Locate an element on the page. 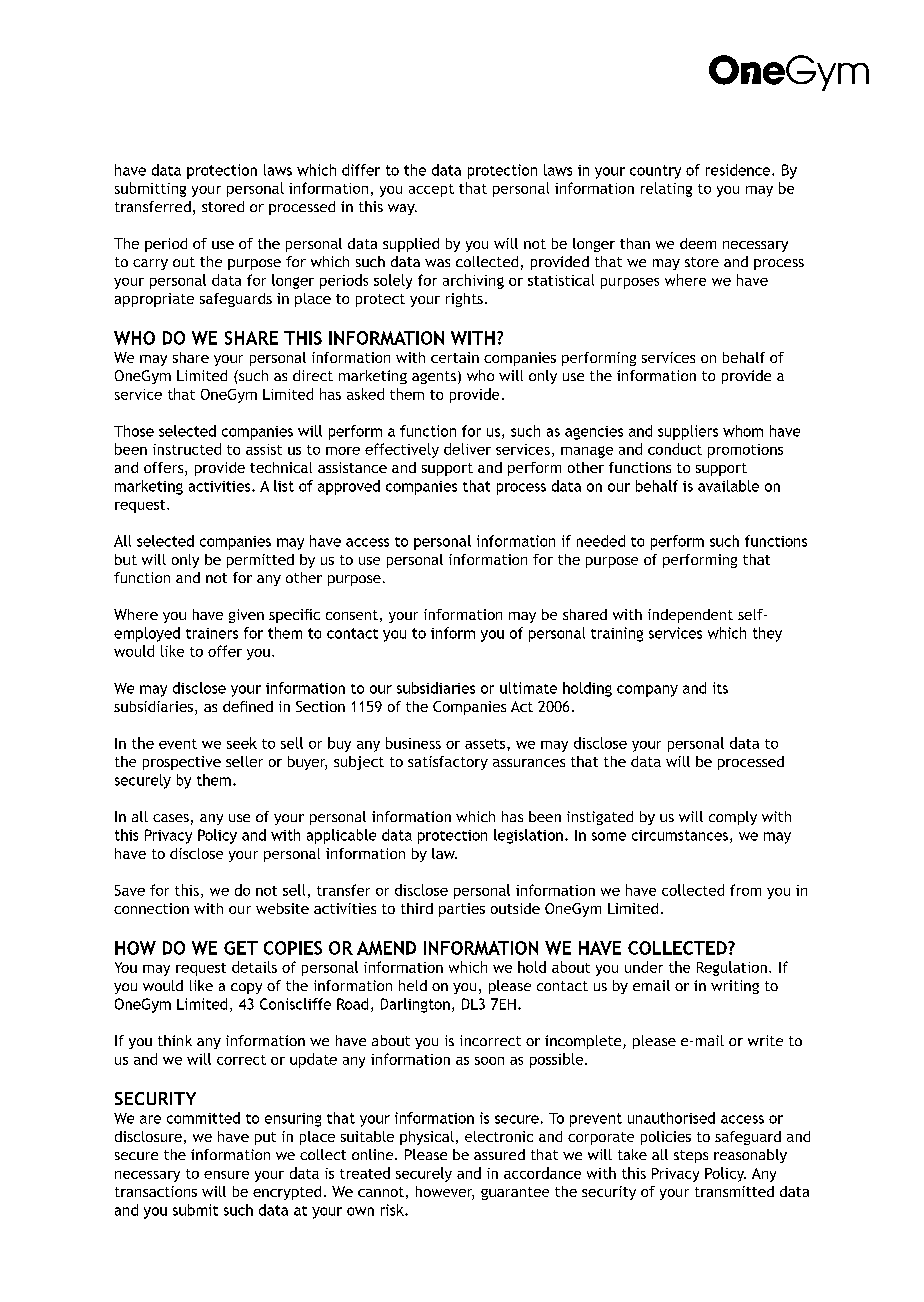  relating is located at coordinates (666, 189).
